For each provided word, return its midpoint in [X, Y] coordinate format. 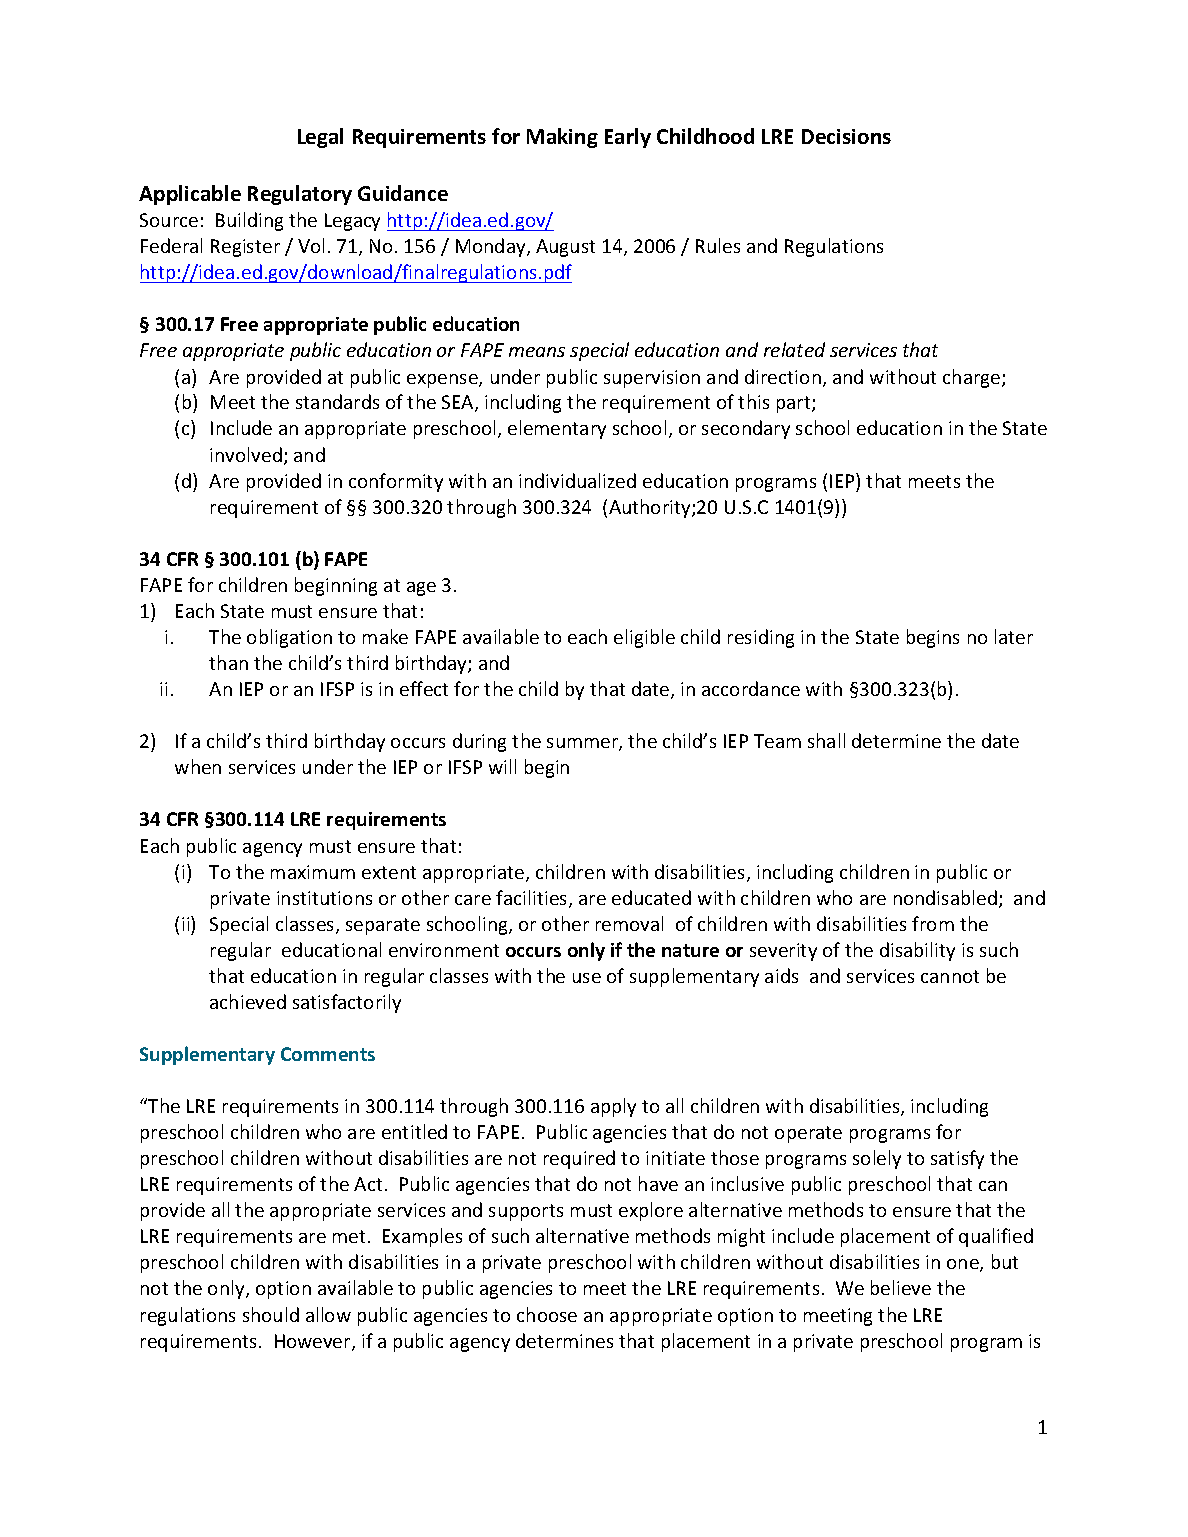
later [1014, 636]
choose [547, 1314]
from [933, 923]
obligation [289, 638]
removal [629, 923]
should [271, 1314]
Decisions [846, 136]
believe [901, 1287]
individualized [577, 480]
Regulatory [300, 195]
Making [562, 138]
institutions [324, 898]
